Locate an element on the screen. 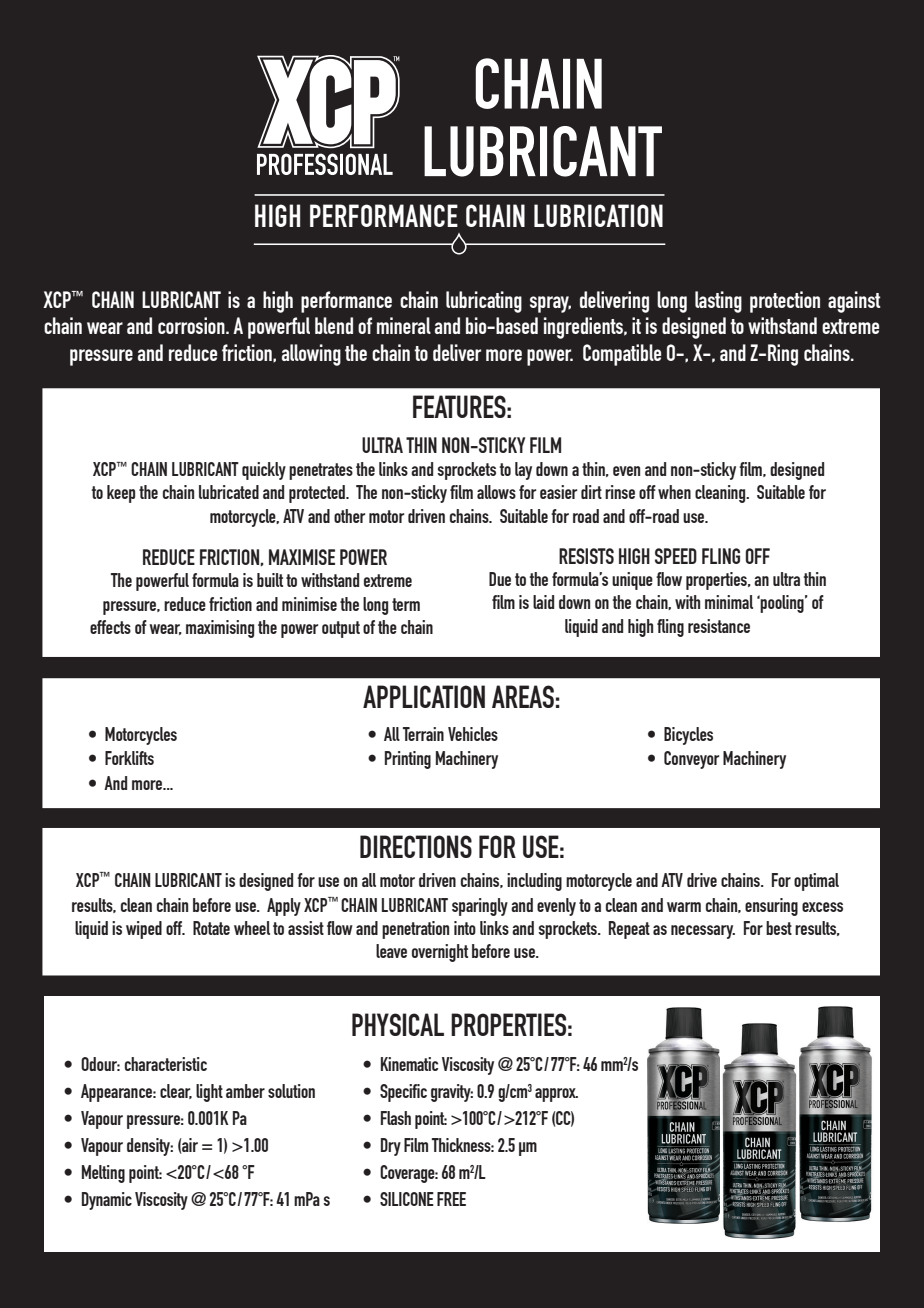 This screenshot has height=1308, width=924. allows is located at coordinates (496, 492).
